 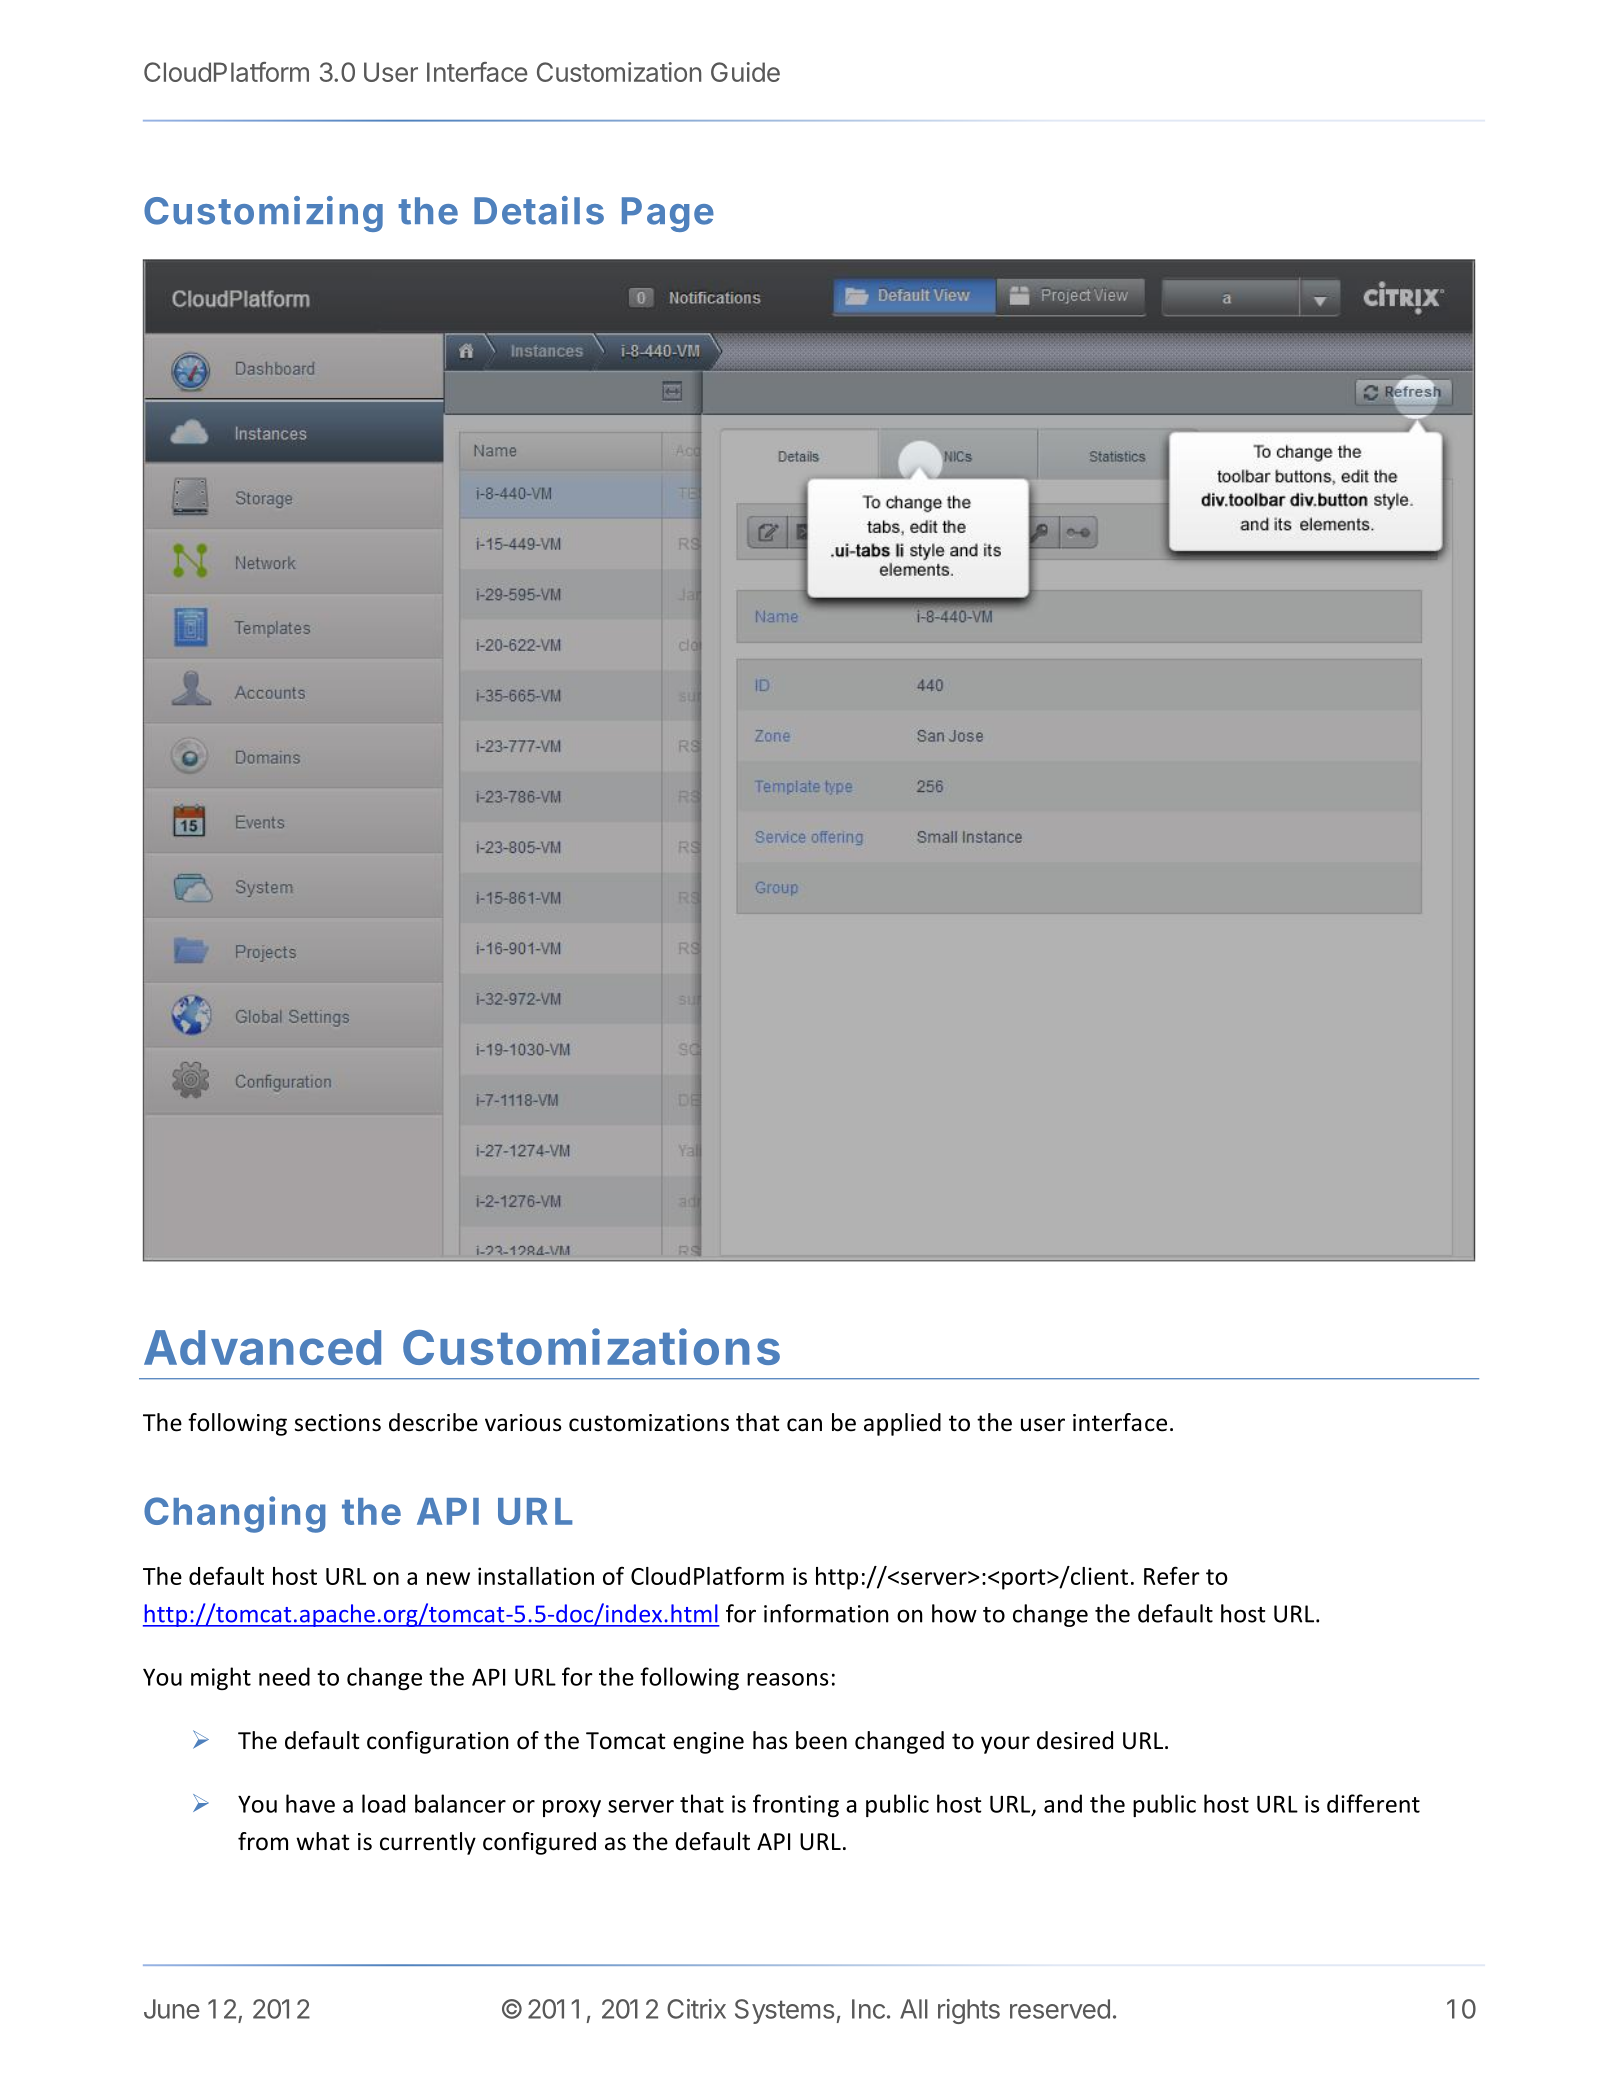 What do you see at coordinates (745, 72) in the screenshot?
I see `Guide` at bounding box center [745, 72].
